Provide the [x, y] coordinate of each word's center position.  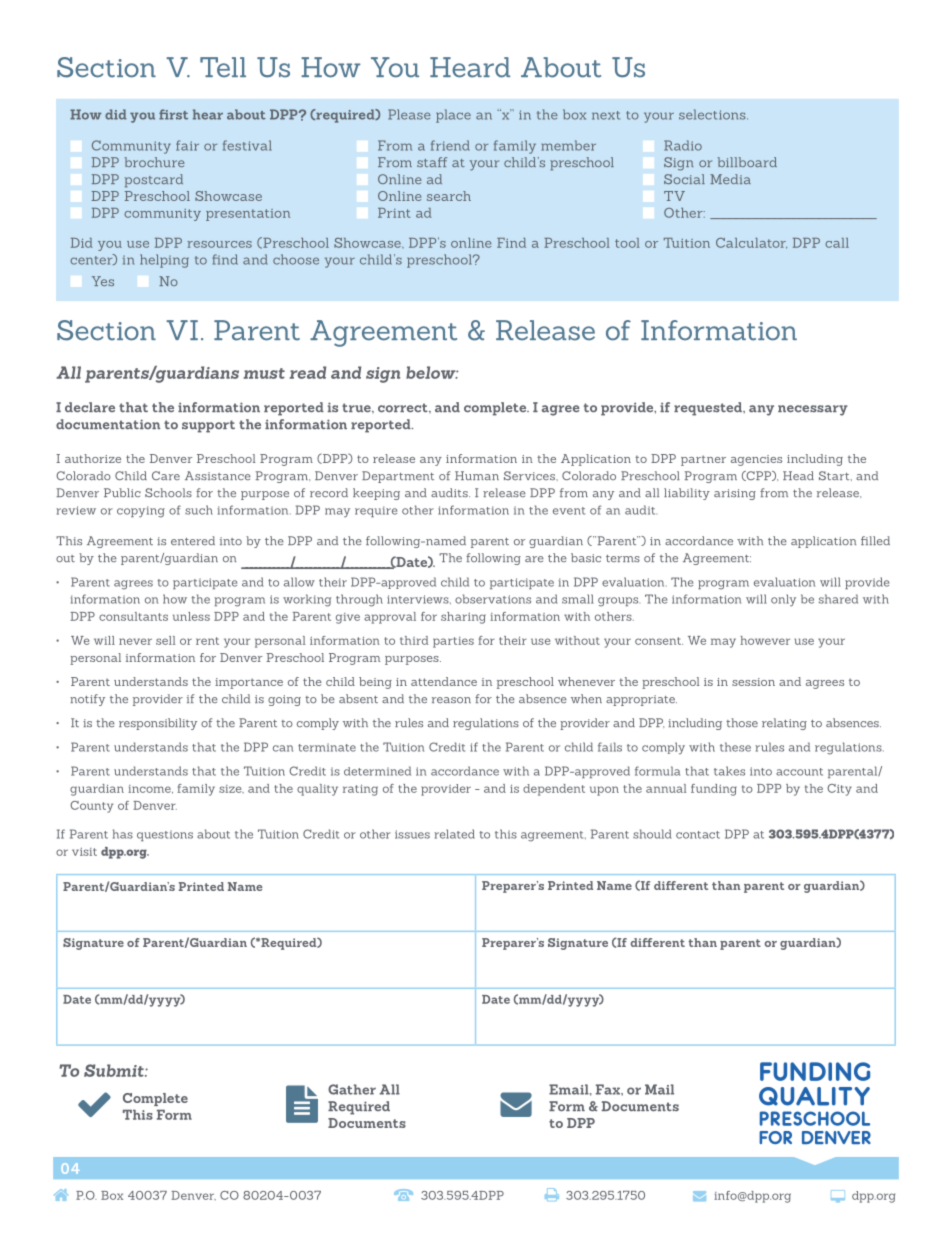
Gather [352, 1089]
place [453, 116]
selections [713, 114]
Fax [609, 1089]
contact [698, 835]
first [173, 114]
